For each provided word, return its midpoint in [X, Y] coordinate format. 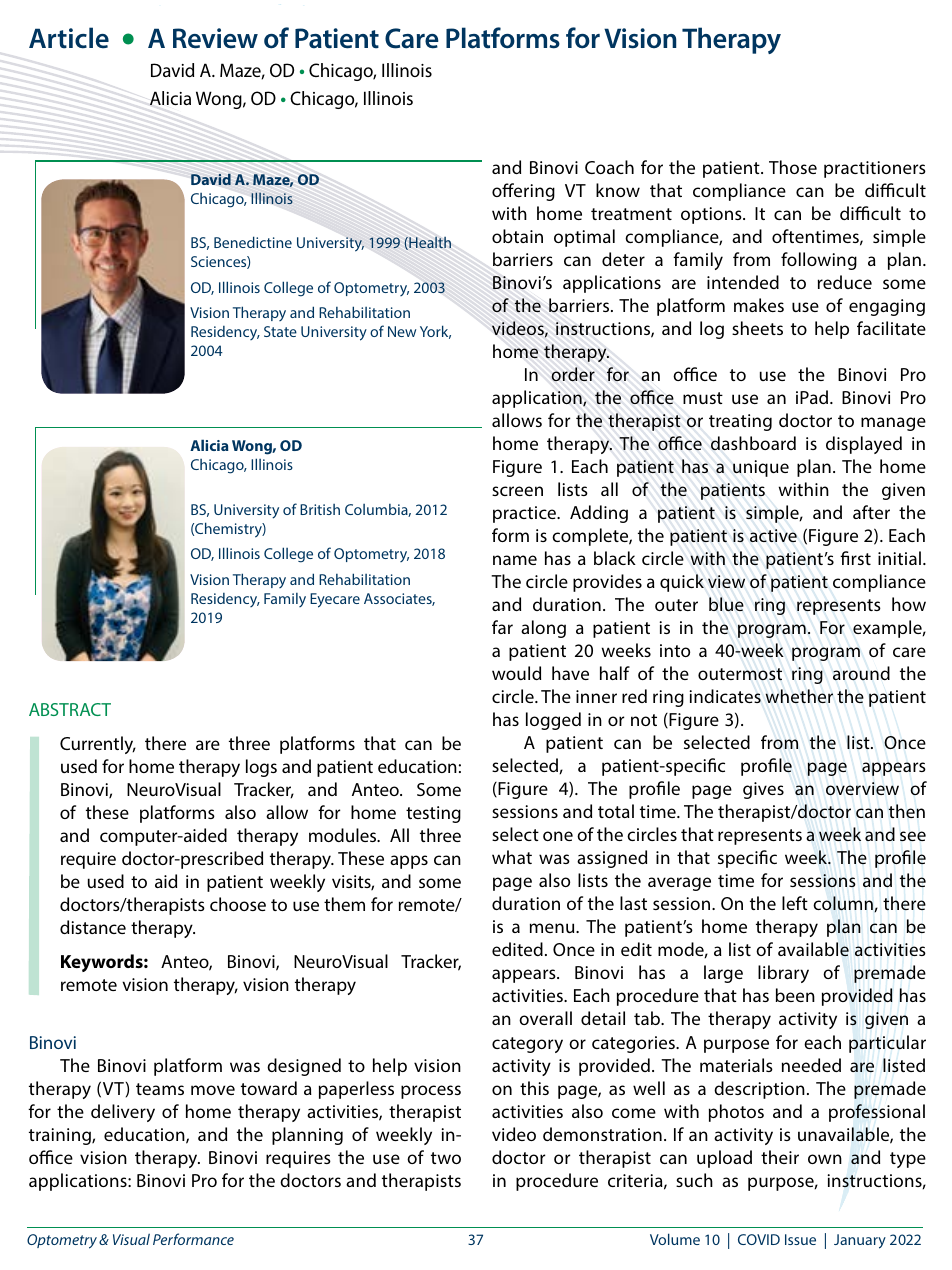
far [502, 627]
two [446, 1158]
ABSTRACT [70, 709]
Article [69, 38]
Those [793, 167]
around [861, 673]
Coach [609, 167]
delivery [123, 1113]
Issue [800, 1239]
